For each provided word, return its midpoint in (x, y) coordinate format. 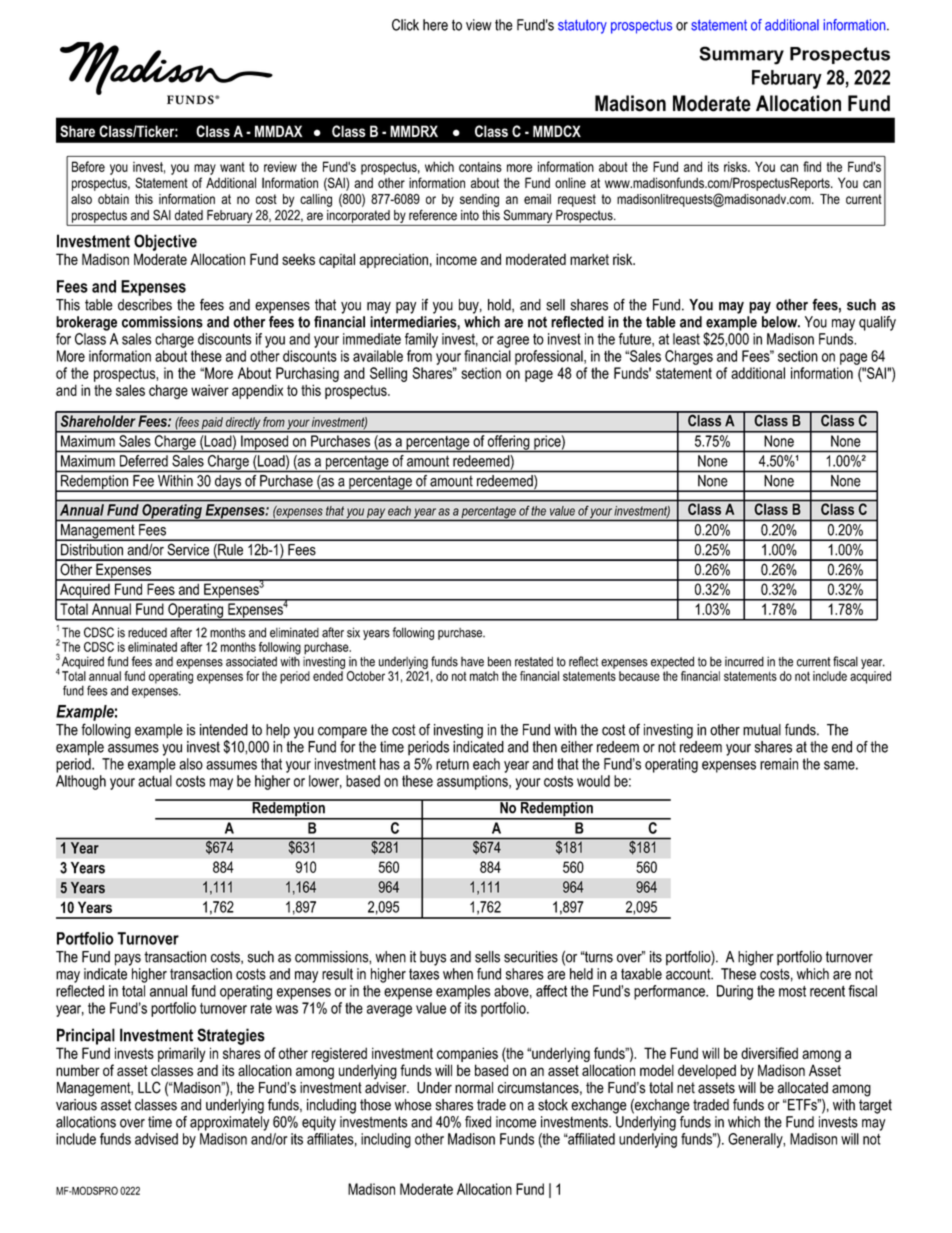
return (452, 764)
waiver (210, 390)
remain (779, 764)
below (781, 322)
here (435, 25)
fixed (478, 1122)
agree (513, 342)
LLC (149, 1087)
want (232, 167)
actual (155, 781)
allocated (803, 1088)
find (812, 166)
